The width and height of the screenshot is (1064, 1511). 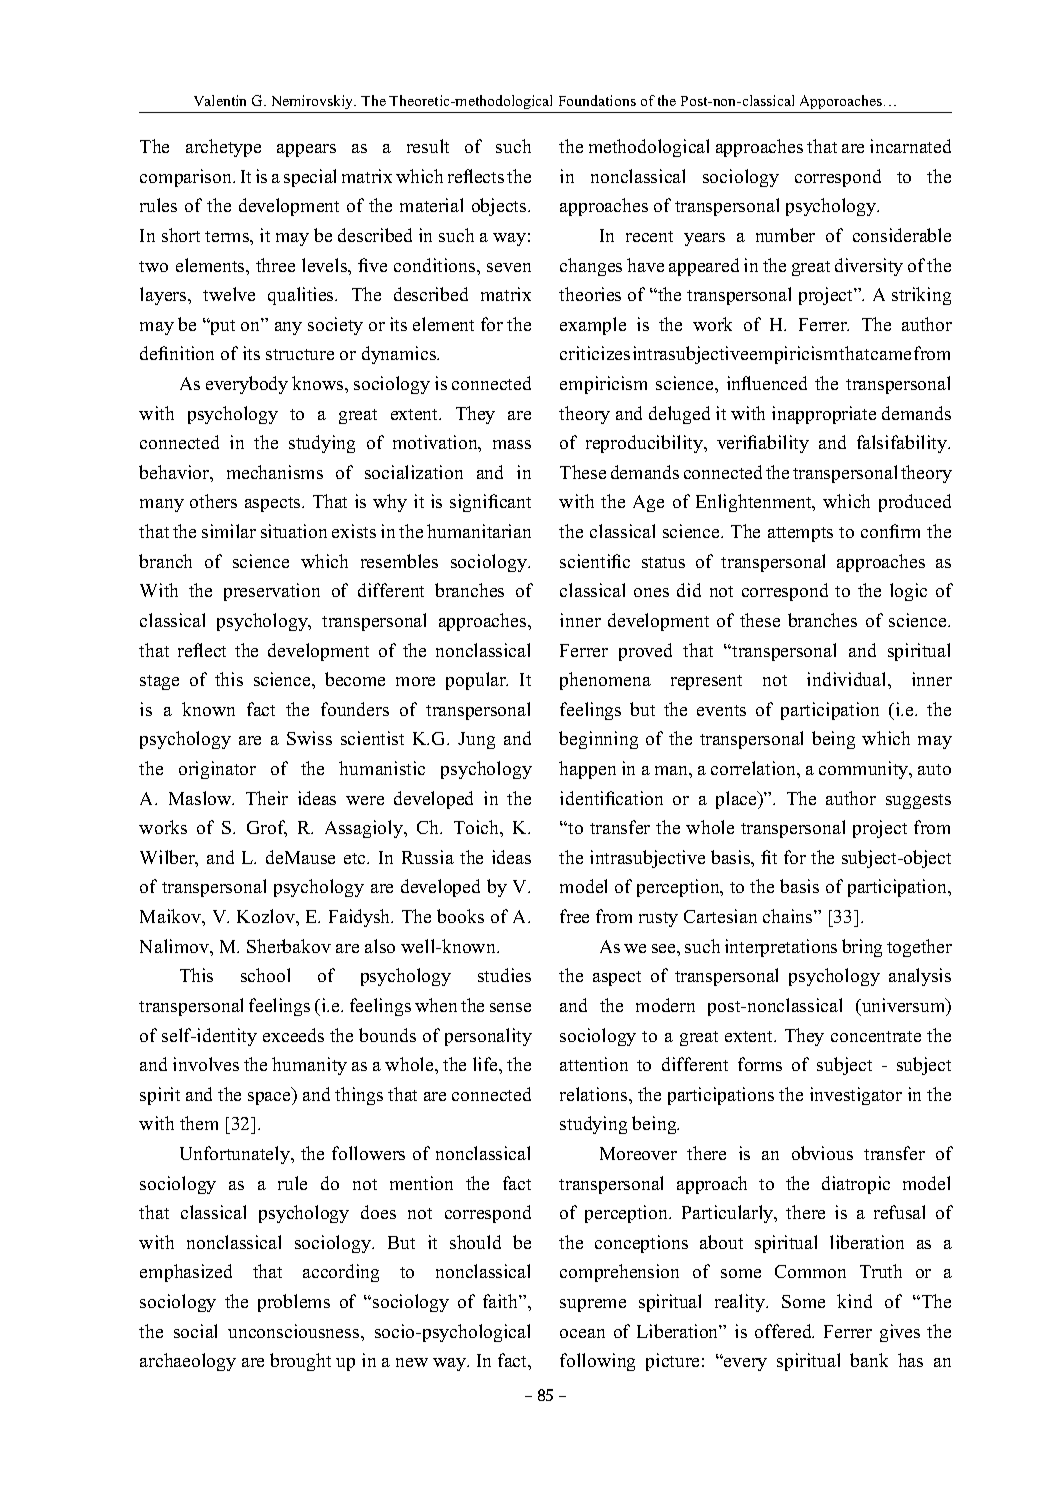 What do you see at coordinates (597, 100) in the screenshot?
I see `Foundations` at bounding box center [597, 100].
